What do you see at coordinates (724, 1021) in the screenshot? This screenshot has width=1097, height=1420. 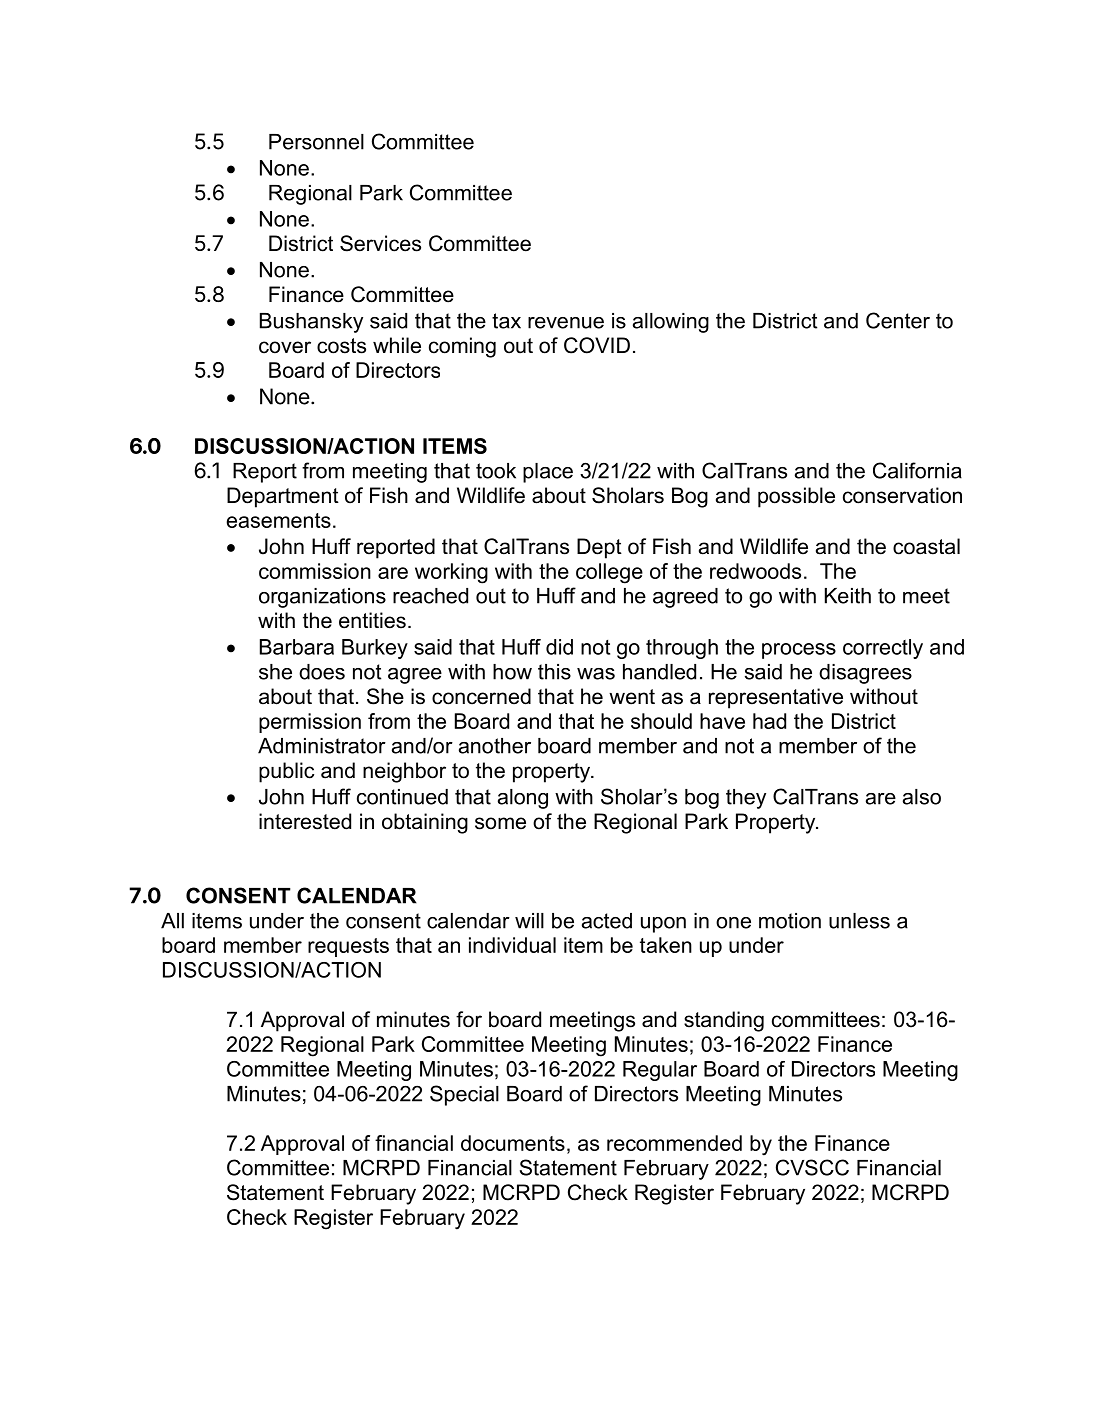 I see `standing` at bounding box center [724, 1021].
